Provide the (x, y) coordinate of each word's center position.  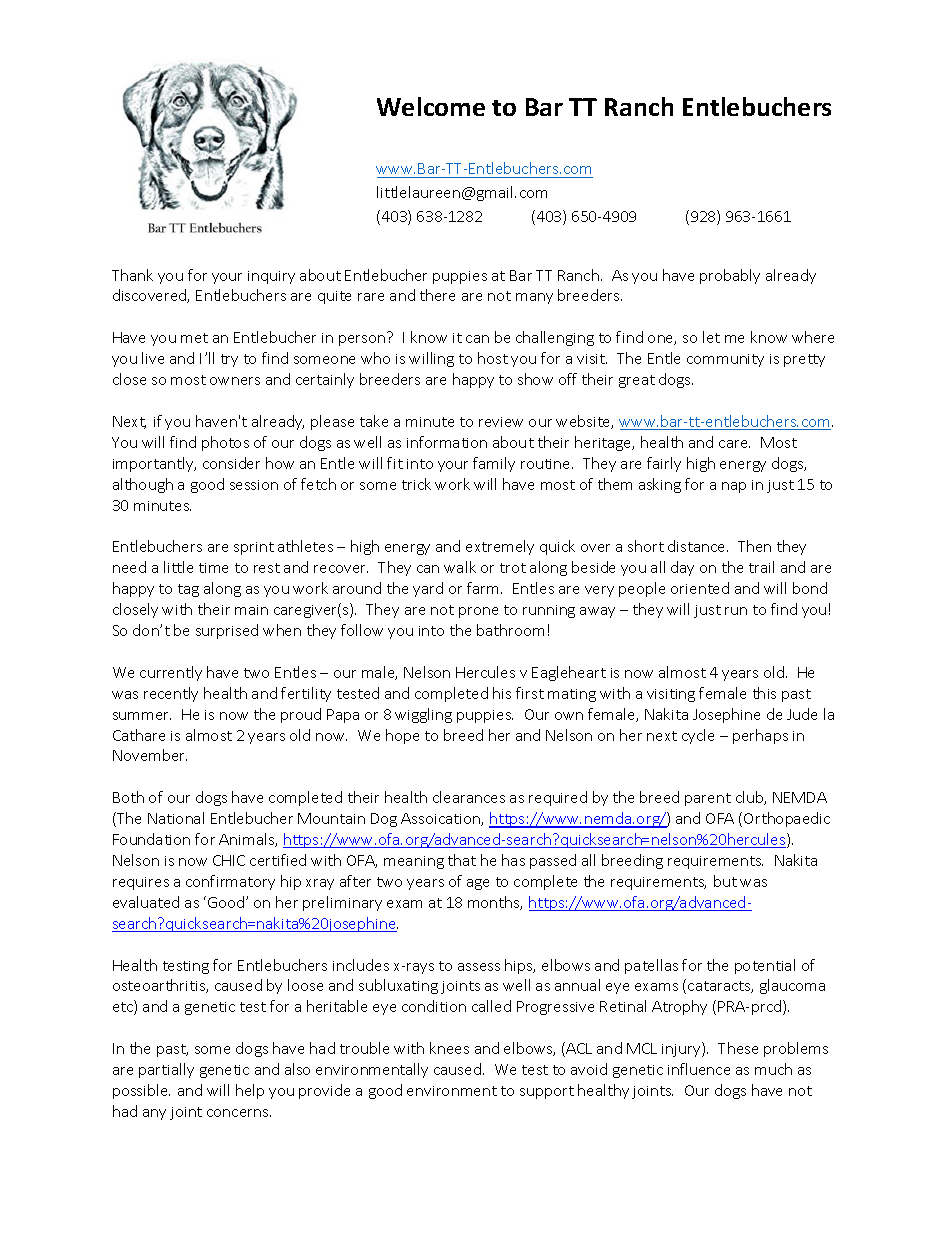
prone (478, 612)
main (251, 610)
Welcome (431, 106)
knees (449, 1048)
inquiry (271, 277)
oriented (700, 588)
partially (166, 1070)
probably (730, 276)
